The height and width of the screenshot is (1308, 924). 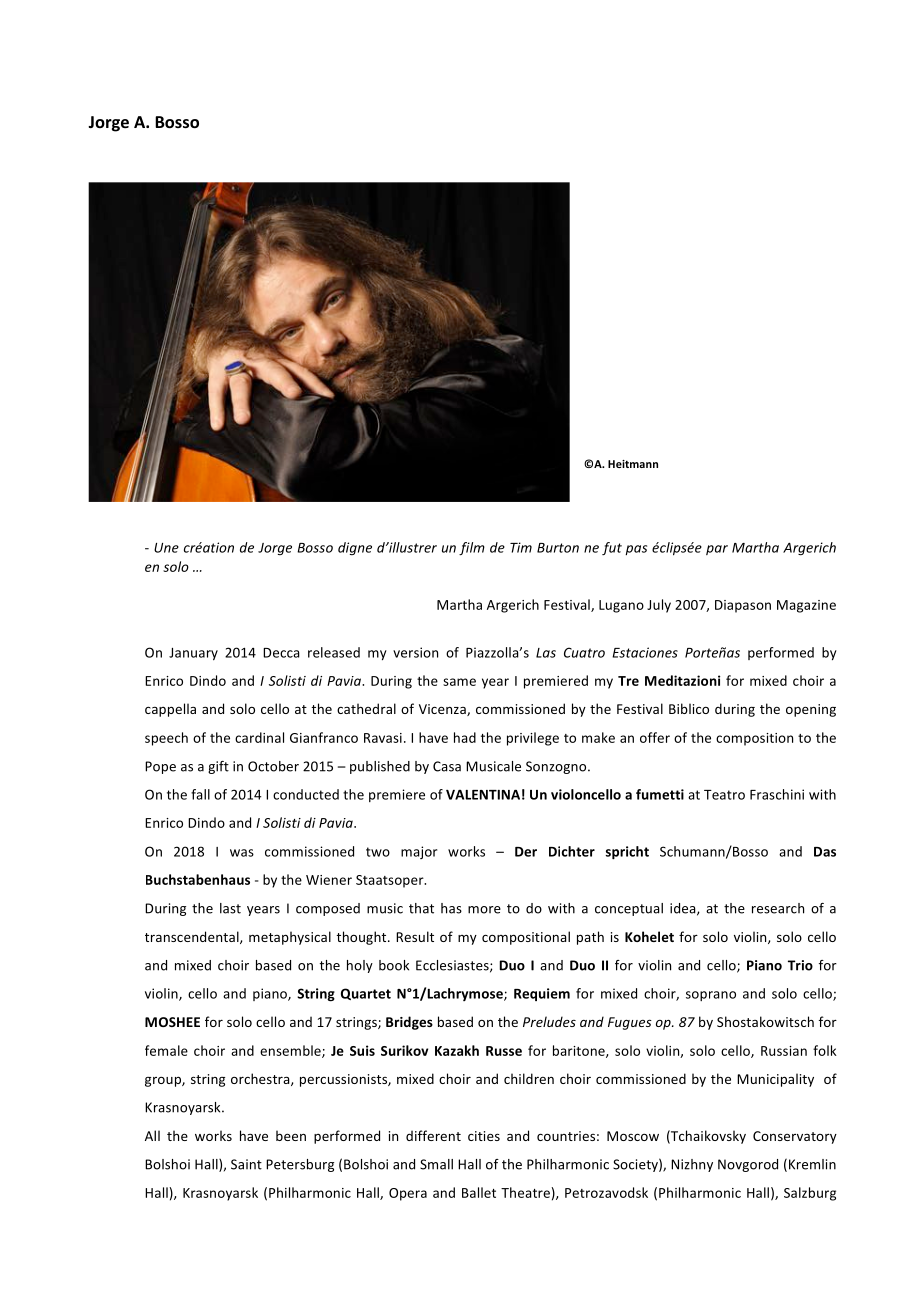 I want to click on more, so click(x=484, y=910).
